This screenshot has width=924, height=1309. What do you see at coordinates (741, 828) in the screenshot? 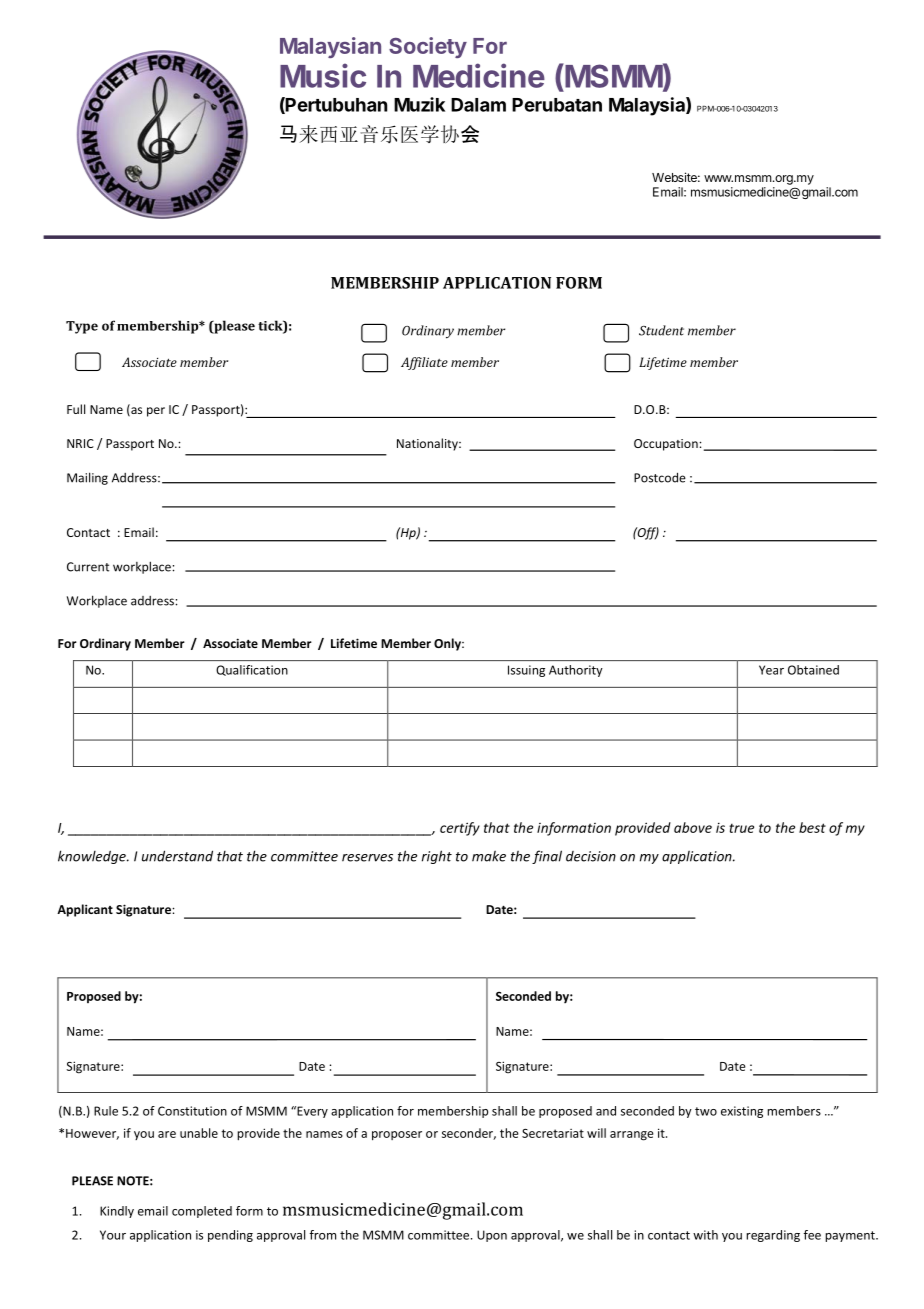
I see `true` at bounding box center [741, 828].
